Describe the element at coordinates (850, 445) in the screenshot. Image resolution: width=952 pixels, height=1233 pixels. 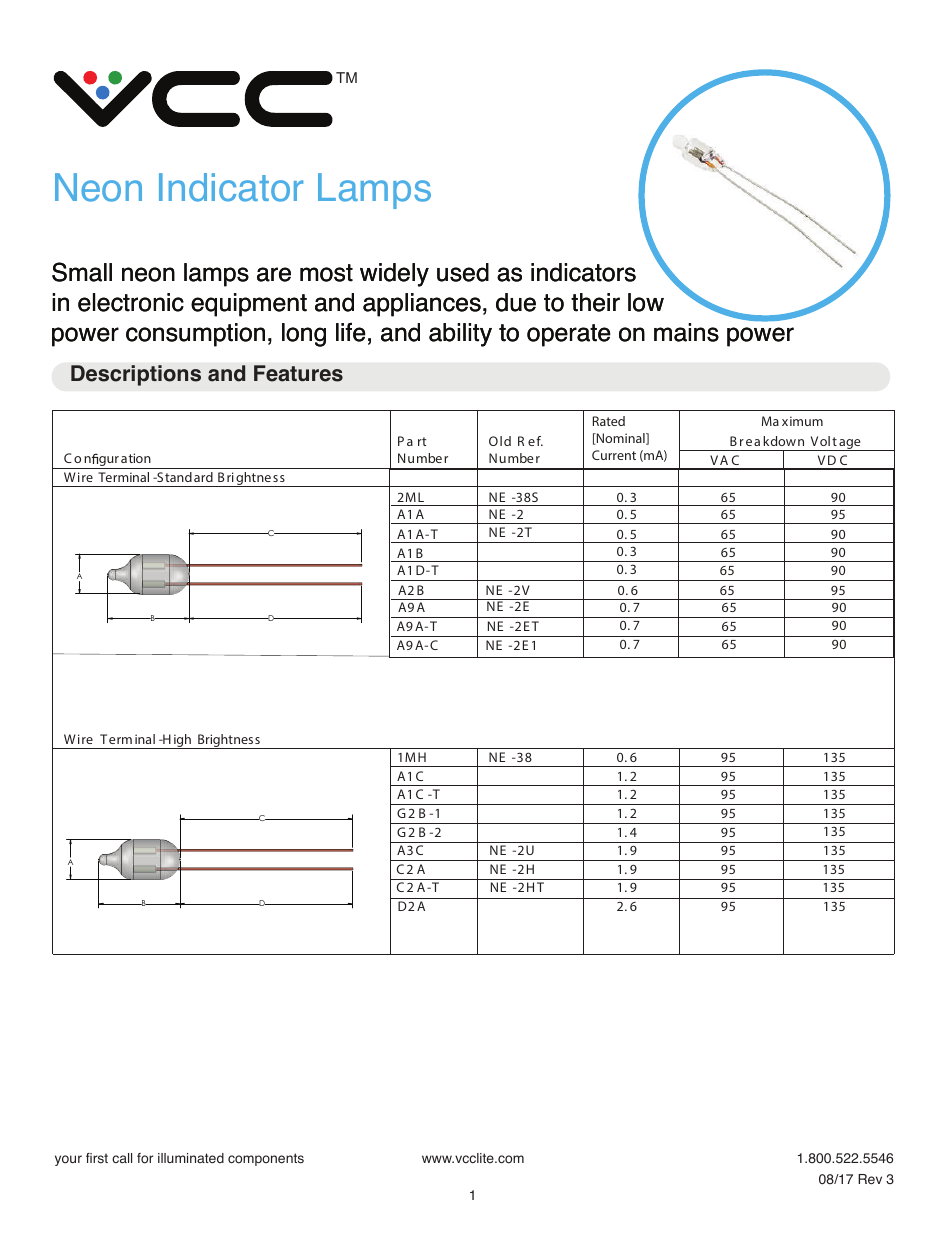
I see `age` at that location.
